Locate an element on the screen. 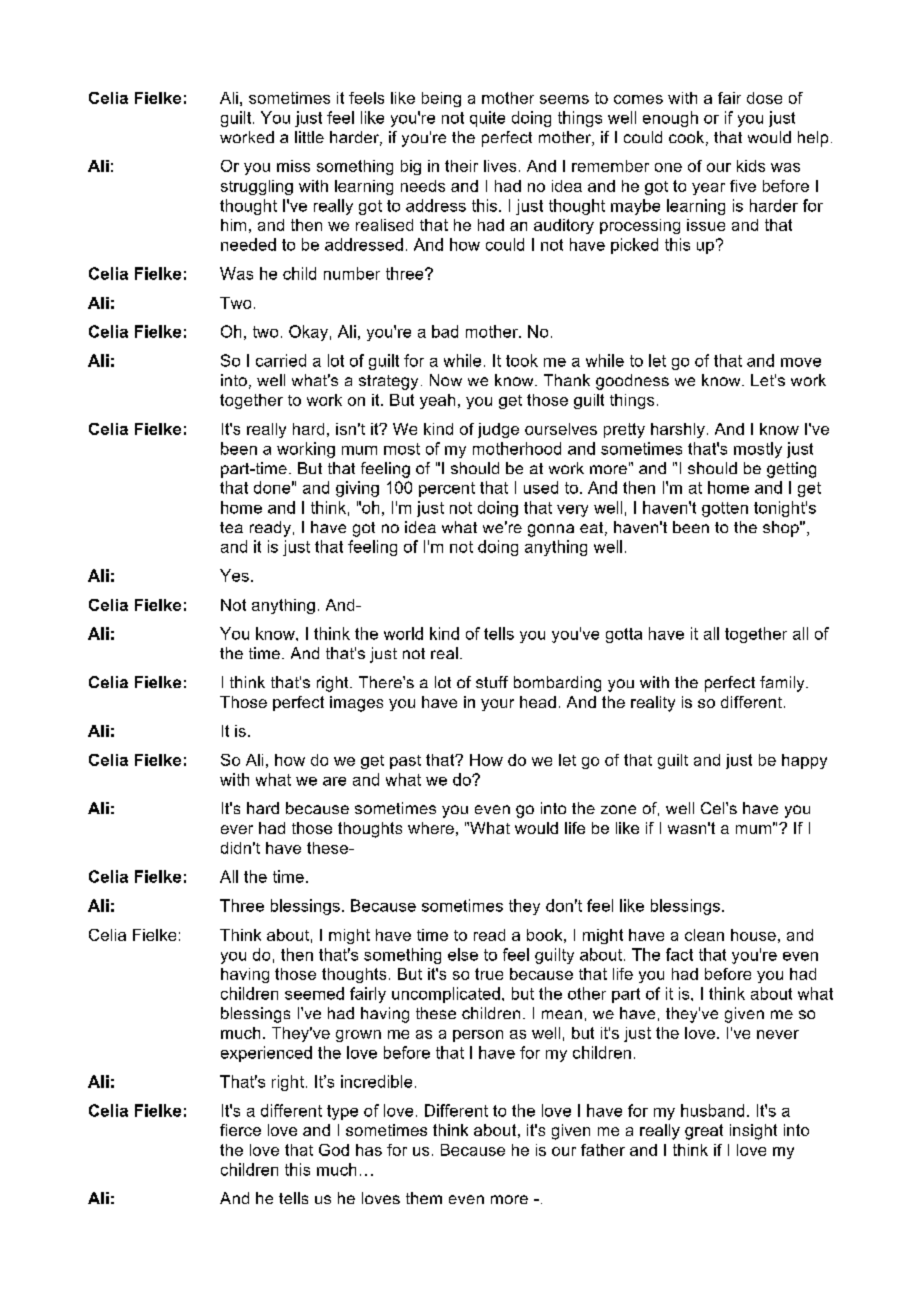 The width and height of the screenshot is (924, 1308). Okay is located at coordinates (308, 333).
